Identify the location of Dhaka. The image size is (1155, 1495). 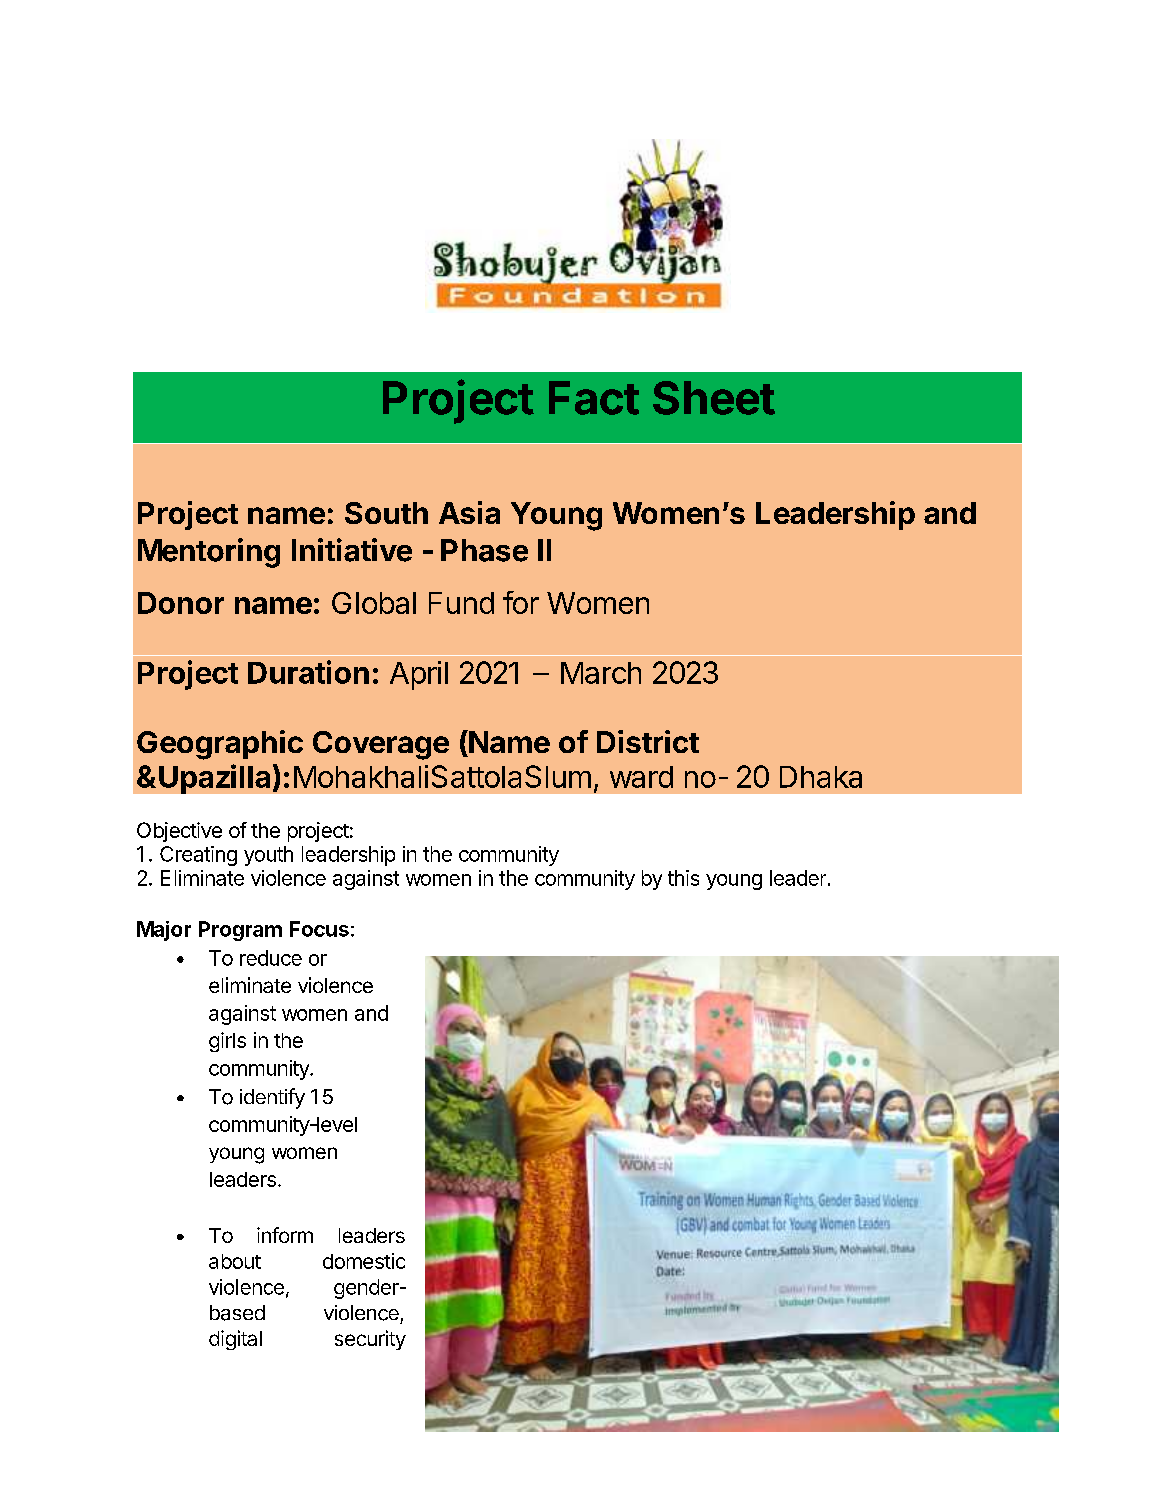
(821, 777).
